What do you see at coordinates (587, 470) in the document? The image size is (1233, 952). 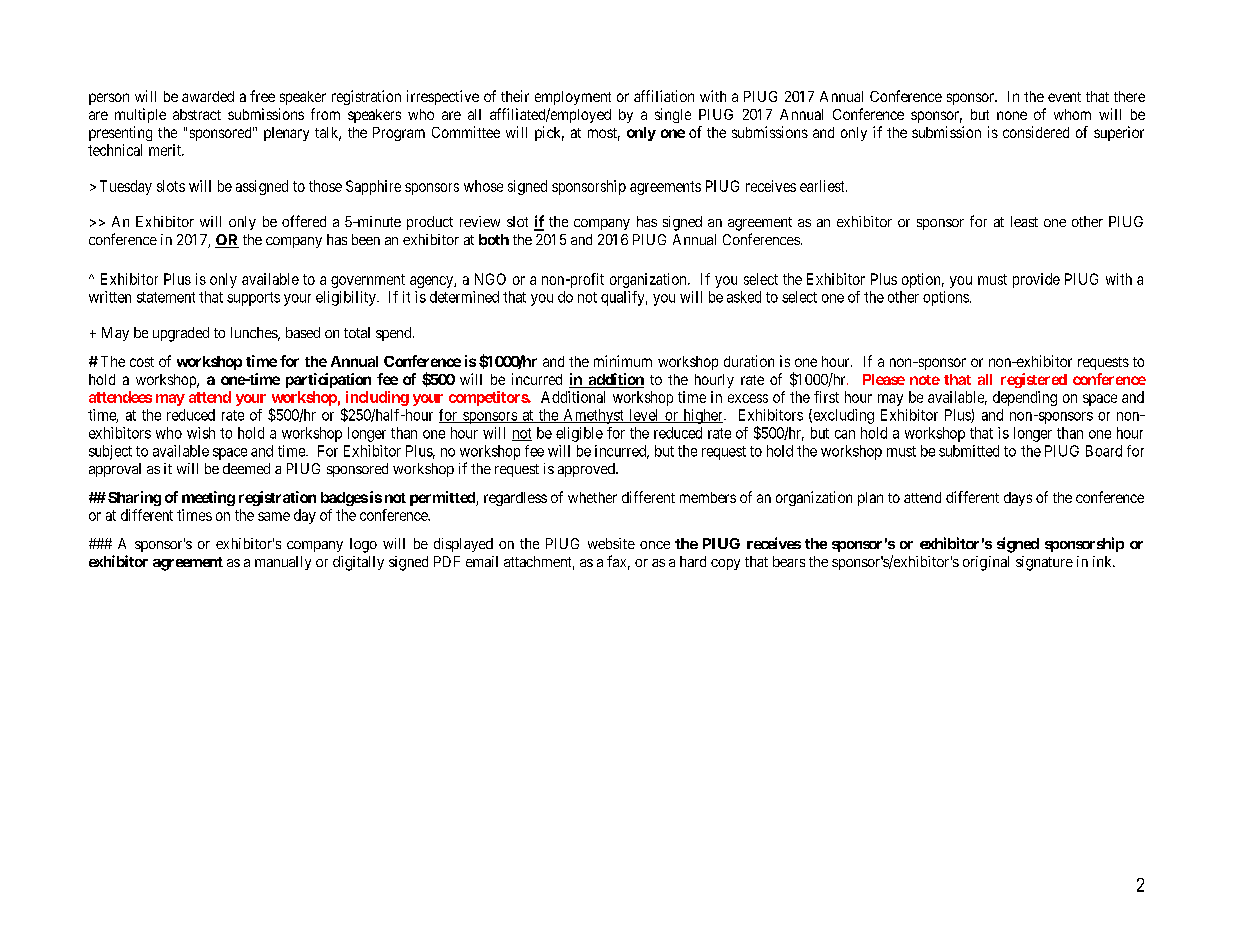 I see `approved` at bounding box center [587, 470].
